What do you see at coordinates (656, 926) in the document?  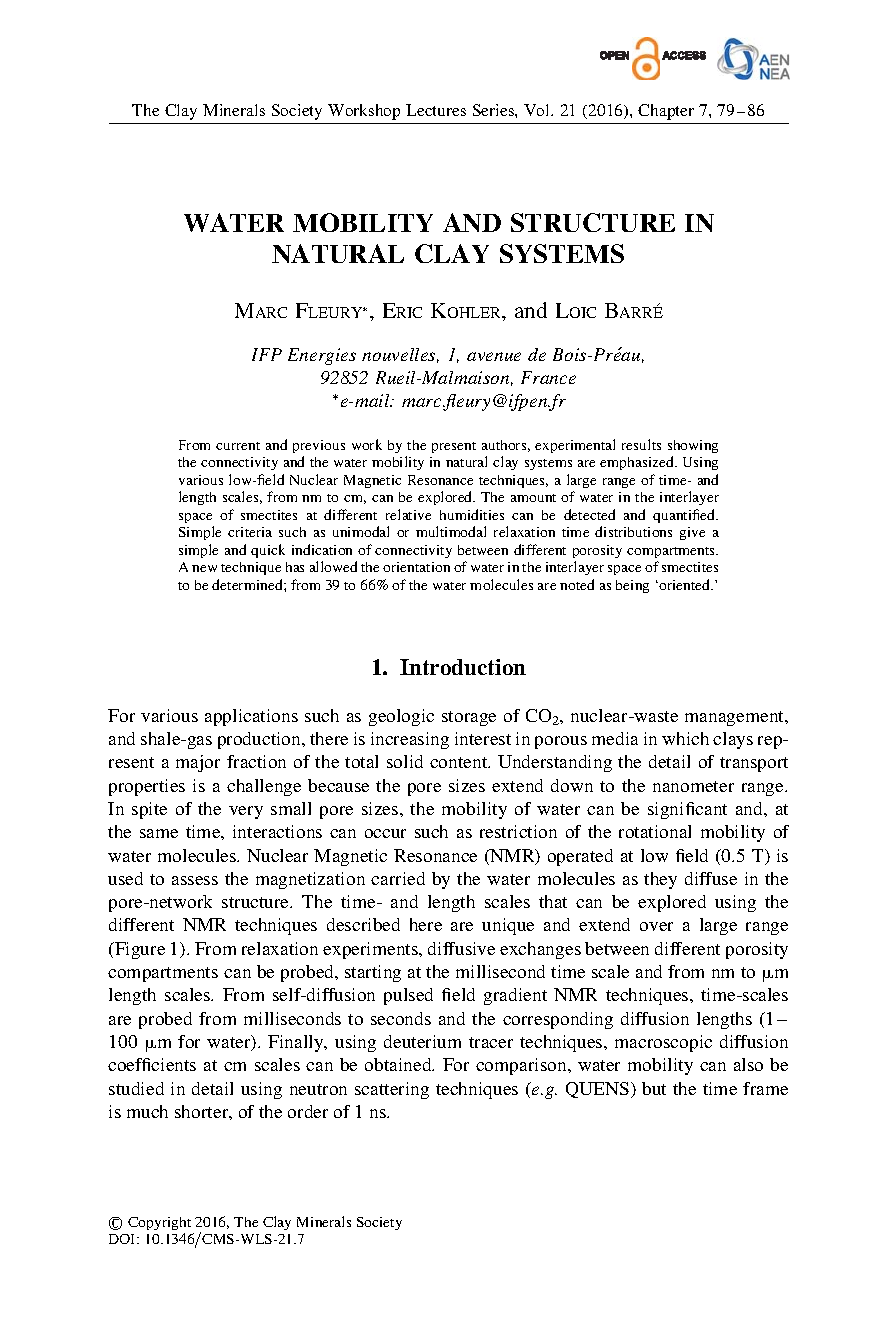 I see `over` at bounding box center [656, 926].
